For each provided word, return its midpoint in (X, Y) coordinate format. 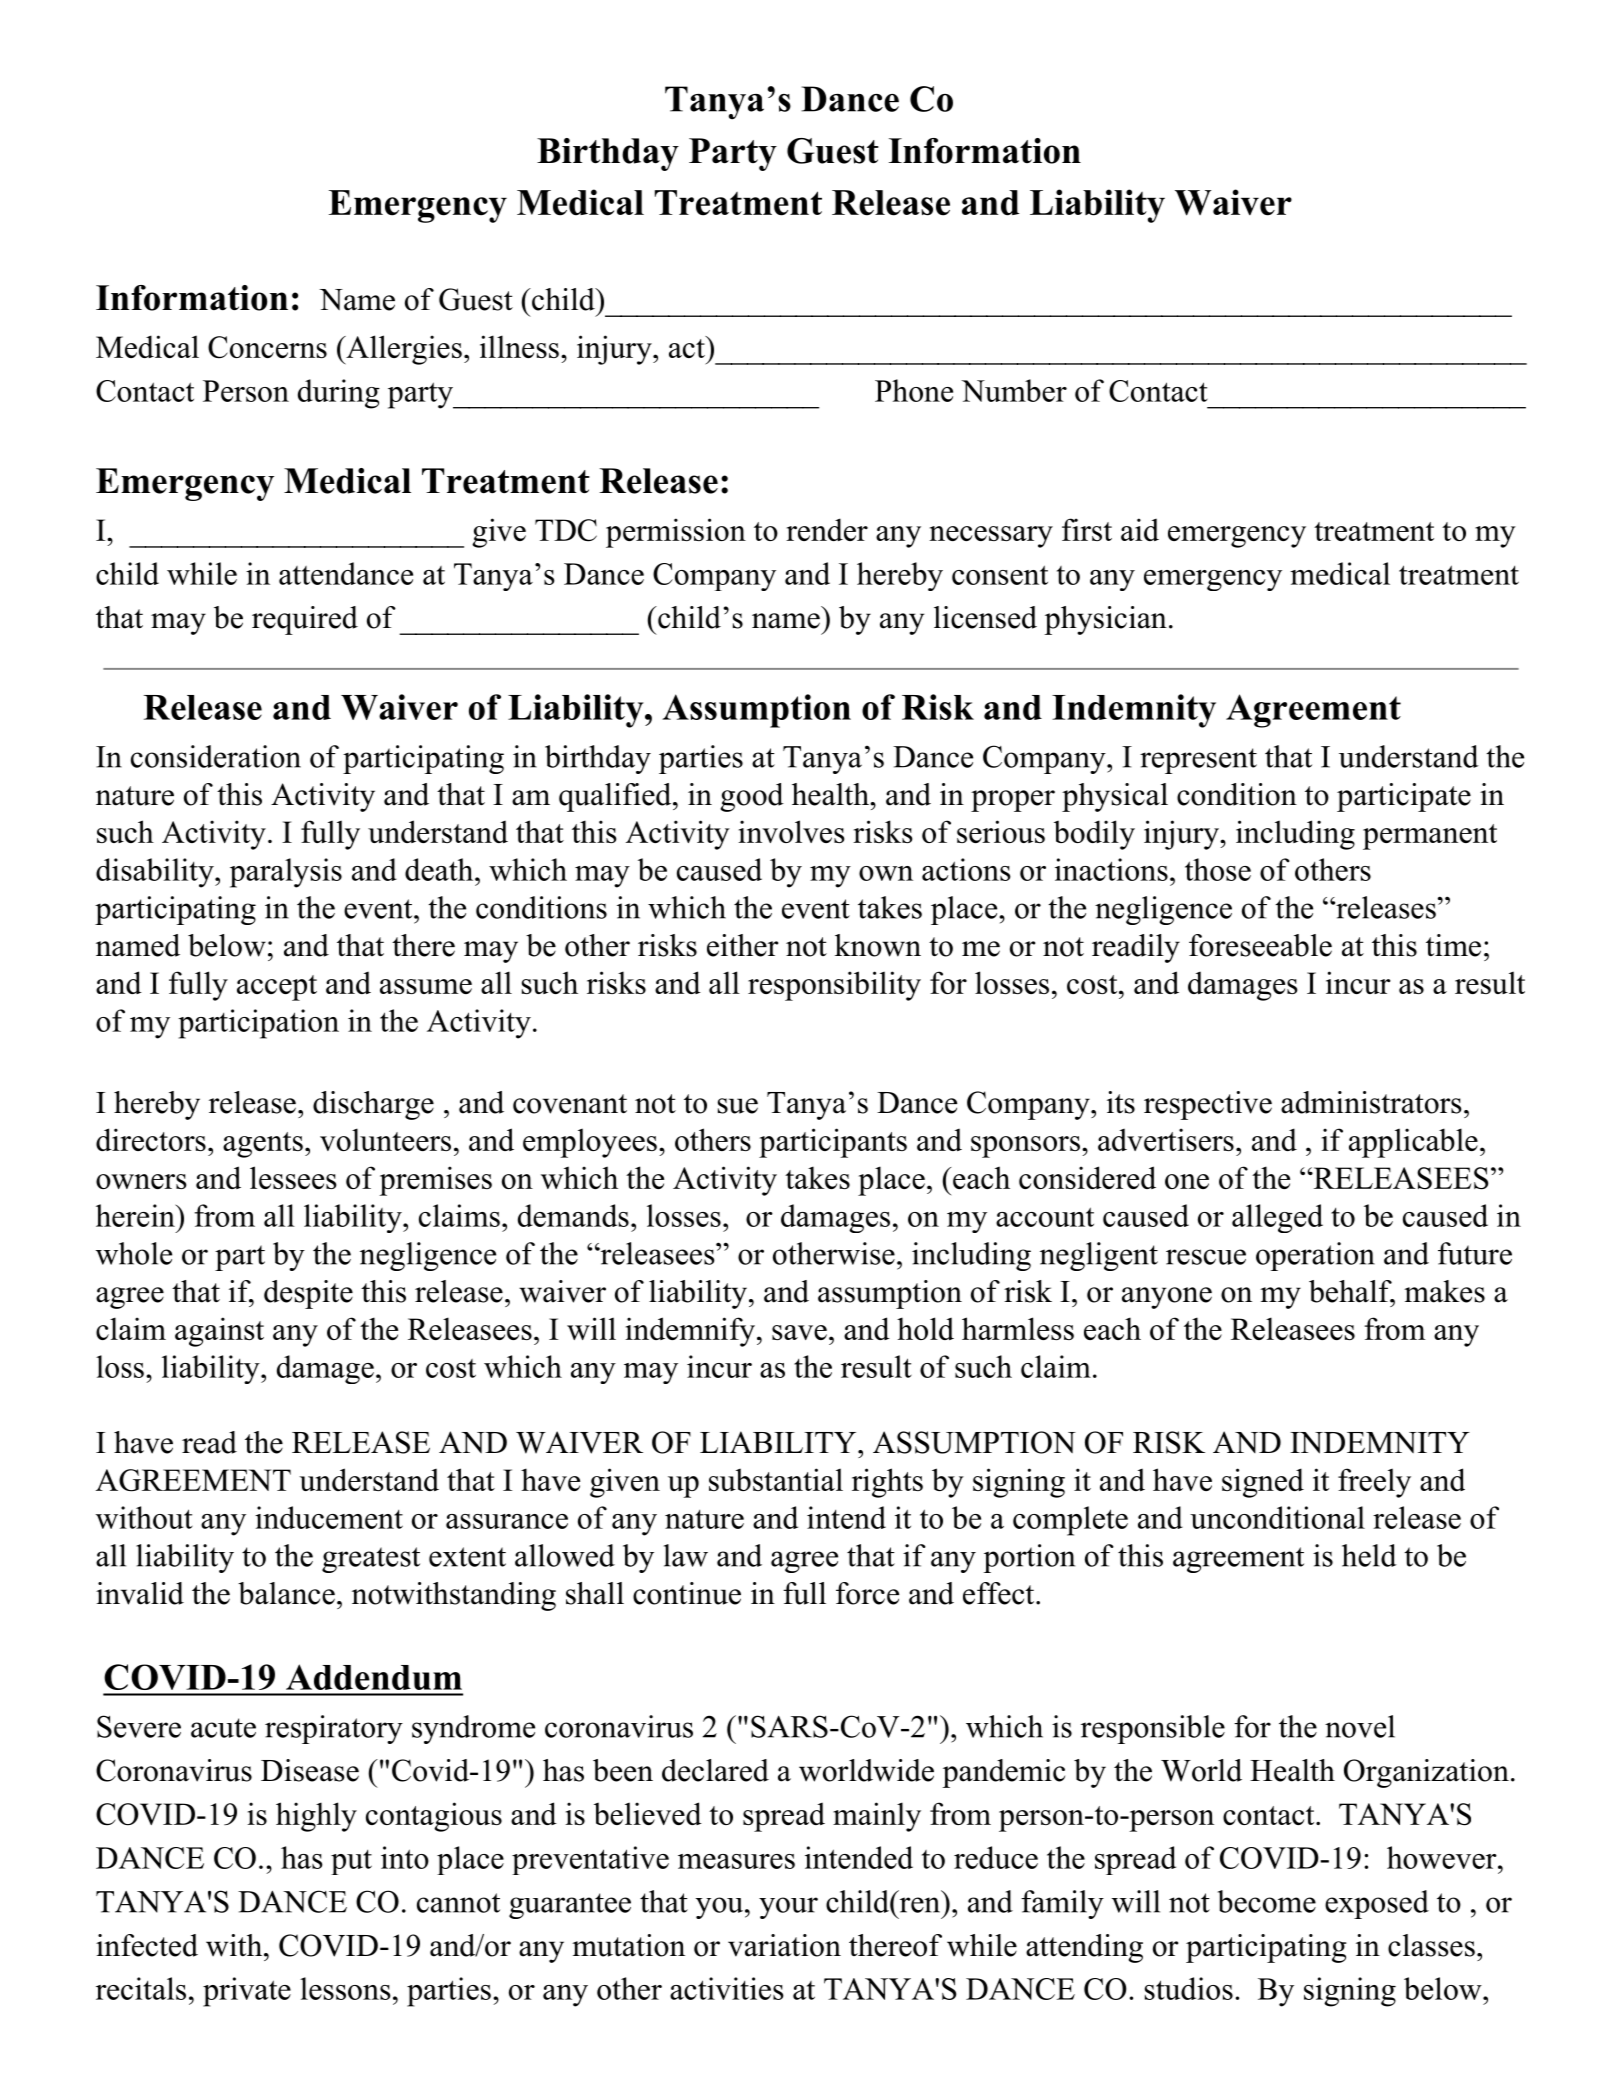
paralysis (286, 873)
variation (784, 1945)
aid (1140, 529)
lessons (345, 1988)
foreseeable (1260, 945)
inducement (329, 1517)
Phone (914, 390)
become (1267, 1901)
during (339, 394)
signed (1263, 1483)
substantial (776, 1479)
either (742, 945)
